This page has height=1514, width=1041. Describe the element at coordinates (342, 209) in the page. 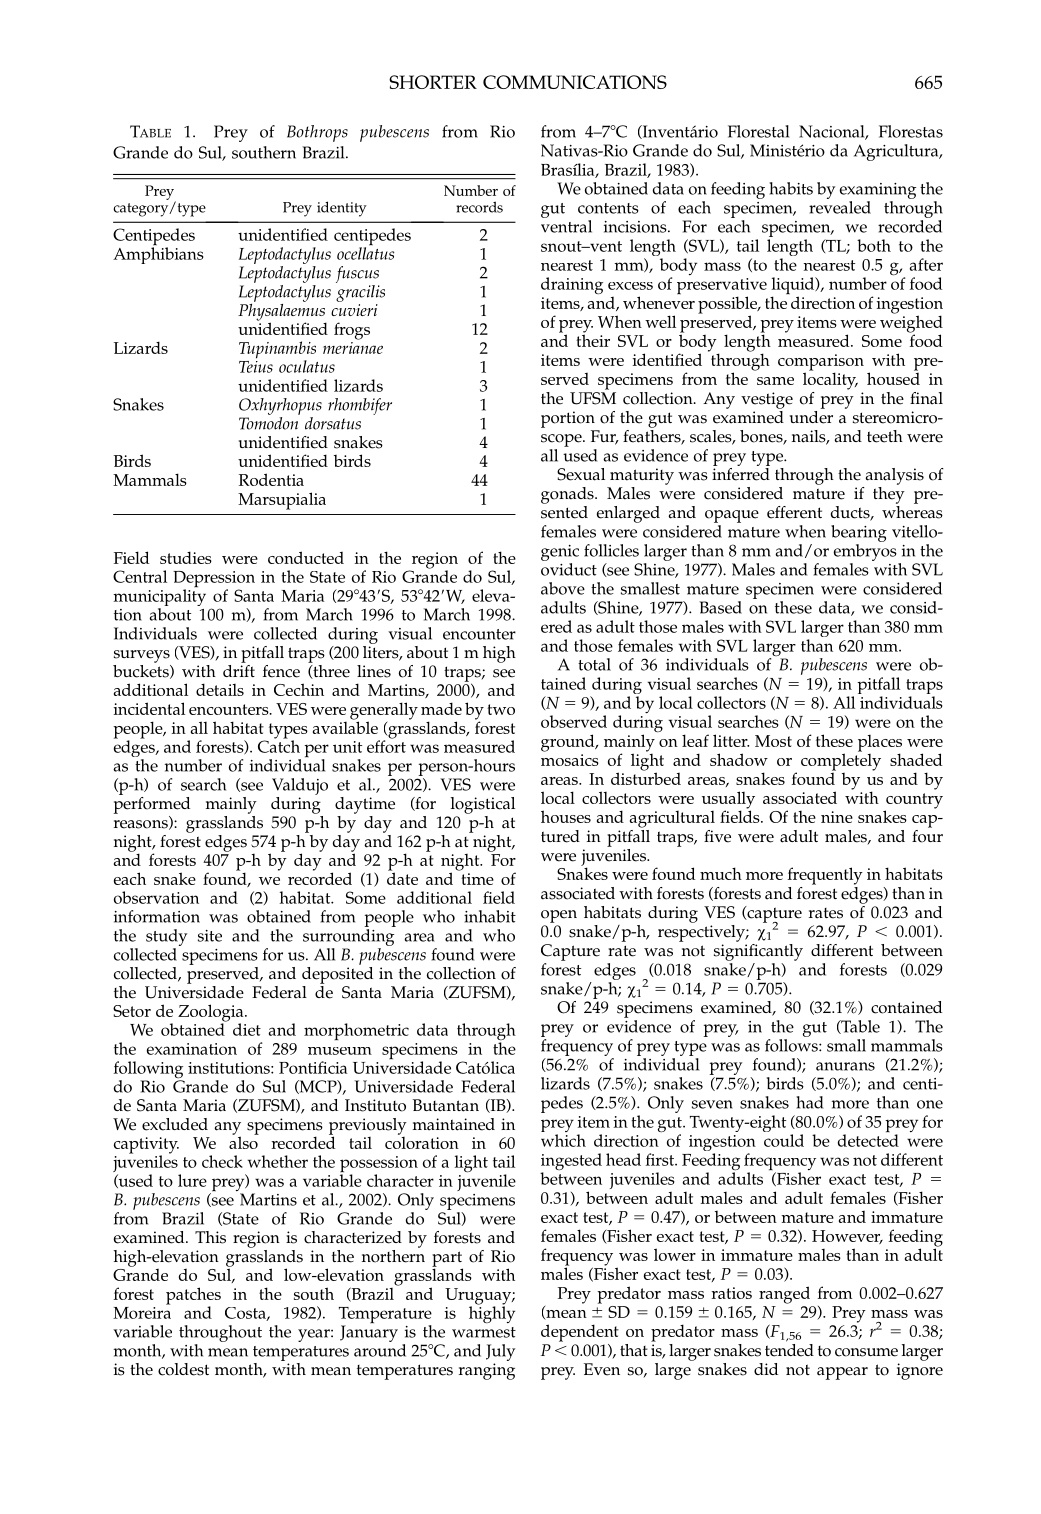

I see `identity` at that location.
